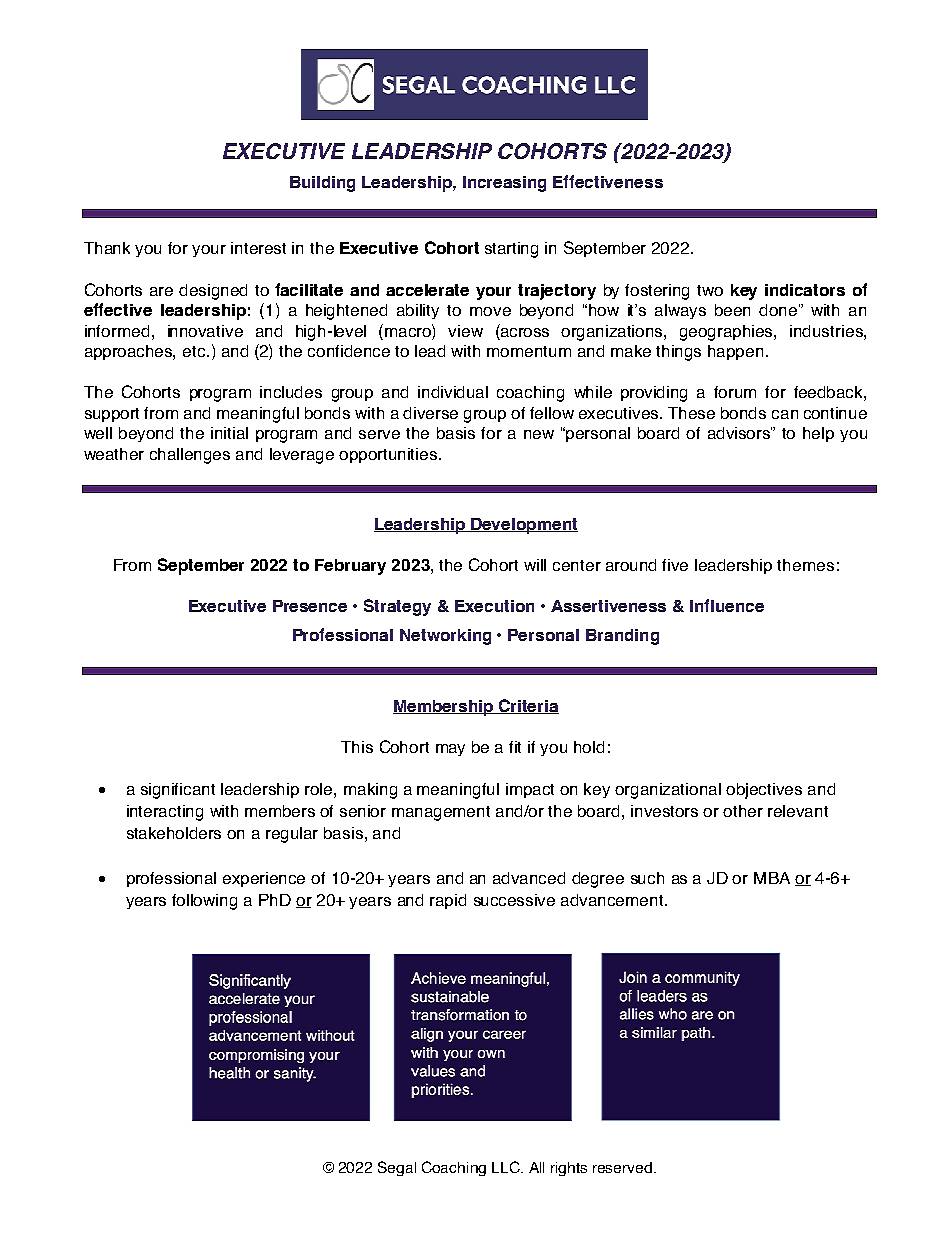 This page has width=952, height=1233. Describe the element at coordinates (190, 456) in the page. I see `challenges` at that location.
